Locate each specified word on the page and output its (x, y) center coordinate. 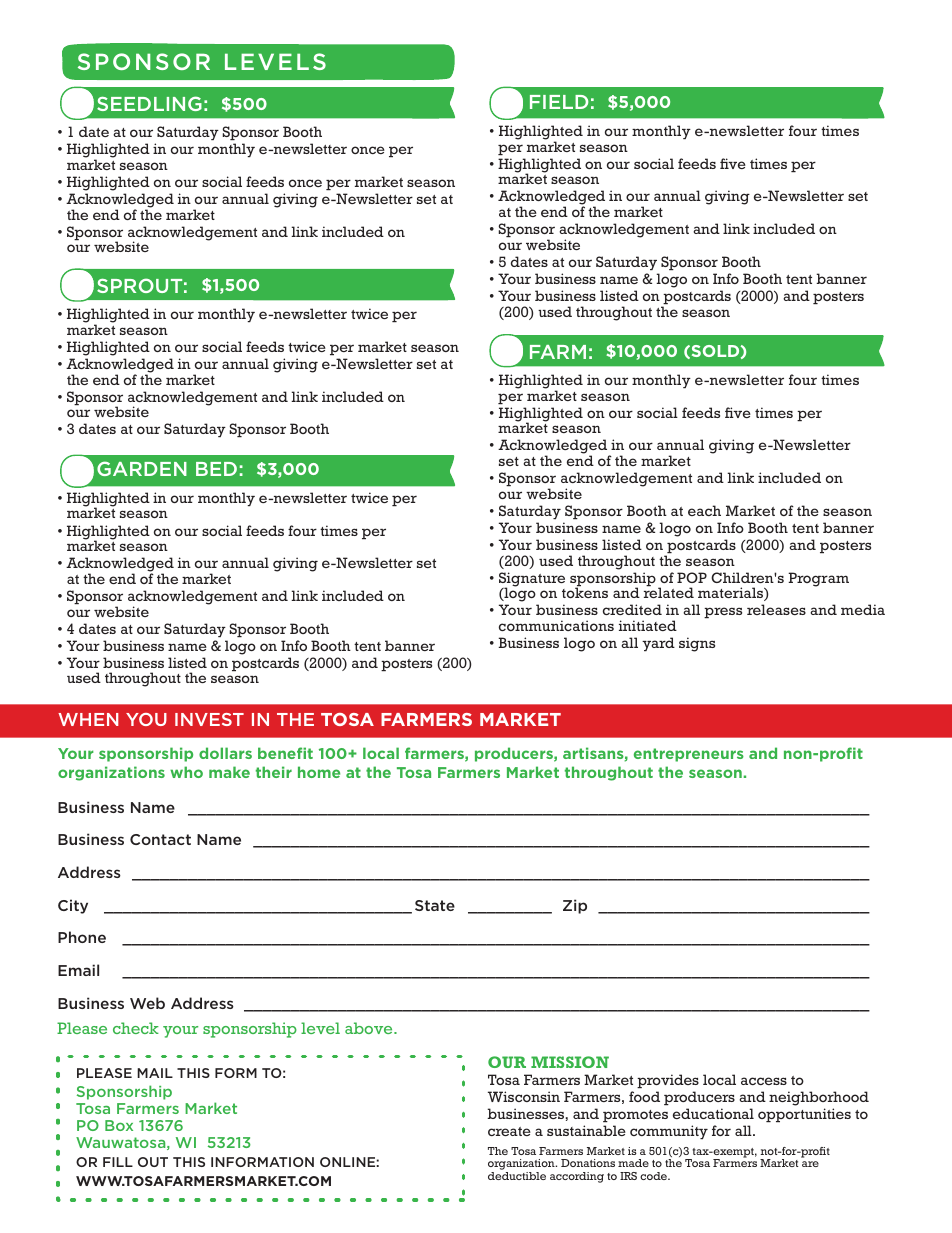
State (435, 905)
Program (818, 579)
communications (556, 625)
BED (216, 469)
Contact (160, 839)
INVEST (209, 719)
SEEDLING (149, 103)
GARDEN (142, 468)
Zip (575, 906)
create (509, 1131)
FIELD (559, 102)
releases (776, 609)
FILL (118, 1162)
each (704, 510)
